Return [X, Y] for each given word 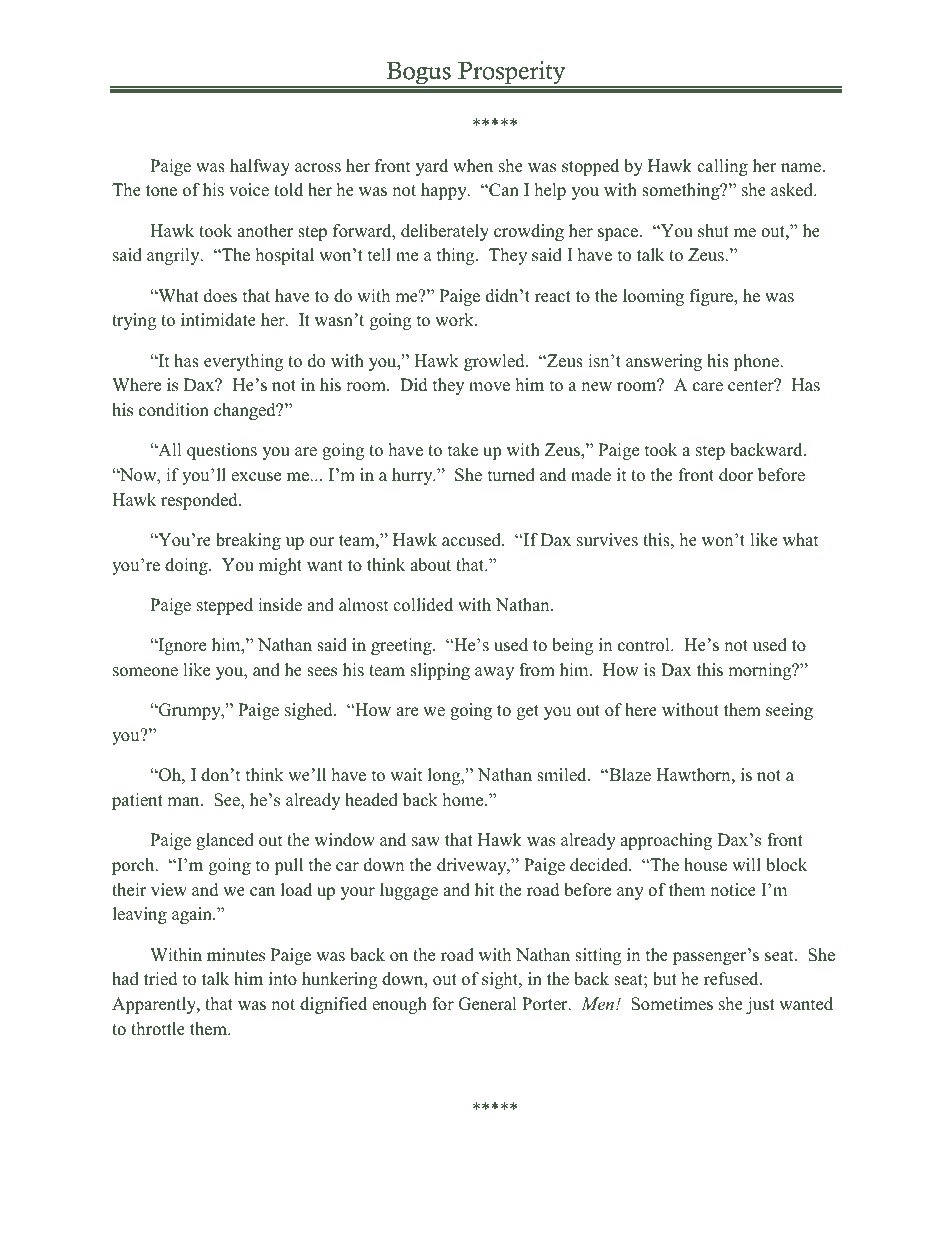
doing [187, 566]
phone [757, 362]
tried [161, 979]
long [445, 776]
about [430, 565]
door [736, 475]
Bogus [419, 74]
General [487, 1004]
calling [722, 167]
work [455, 320]
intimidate [218, 320]
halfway [260, 167]
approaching [666, 841]
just [760, 1005]
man [184, 801]
